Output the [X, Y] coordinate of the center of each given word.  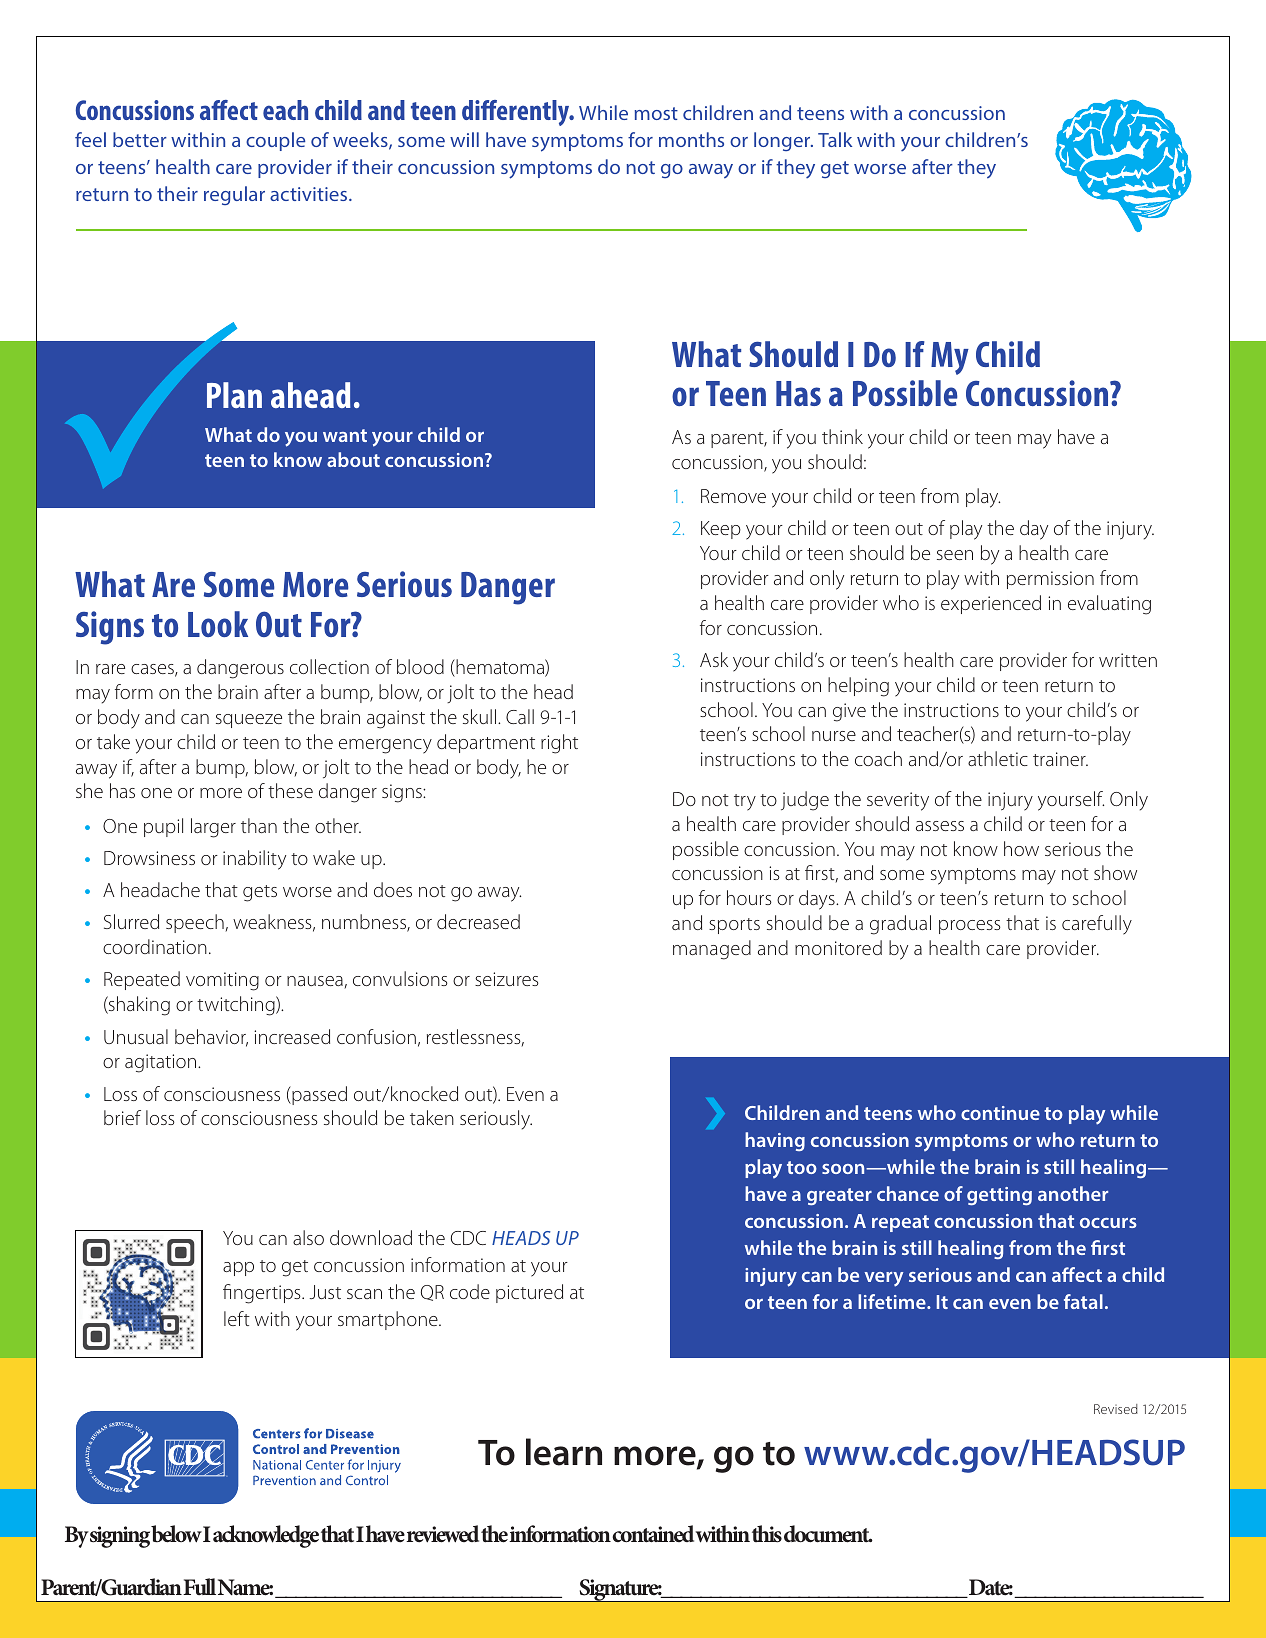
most [656, 113]
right [559, 744]
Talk [835, 139]
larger [213, 828]
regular [234, 195]
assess [940, 826]
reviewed [443, 1534]
